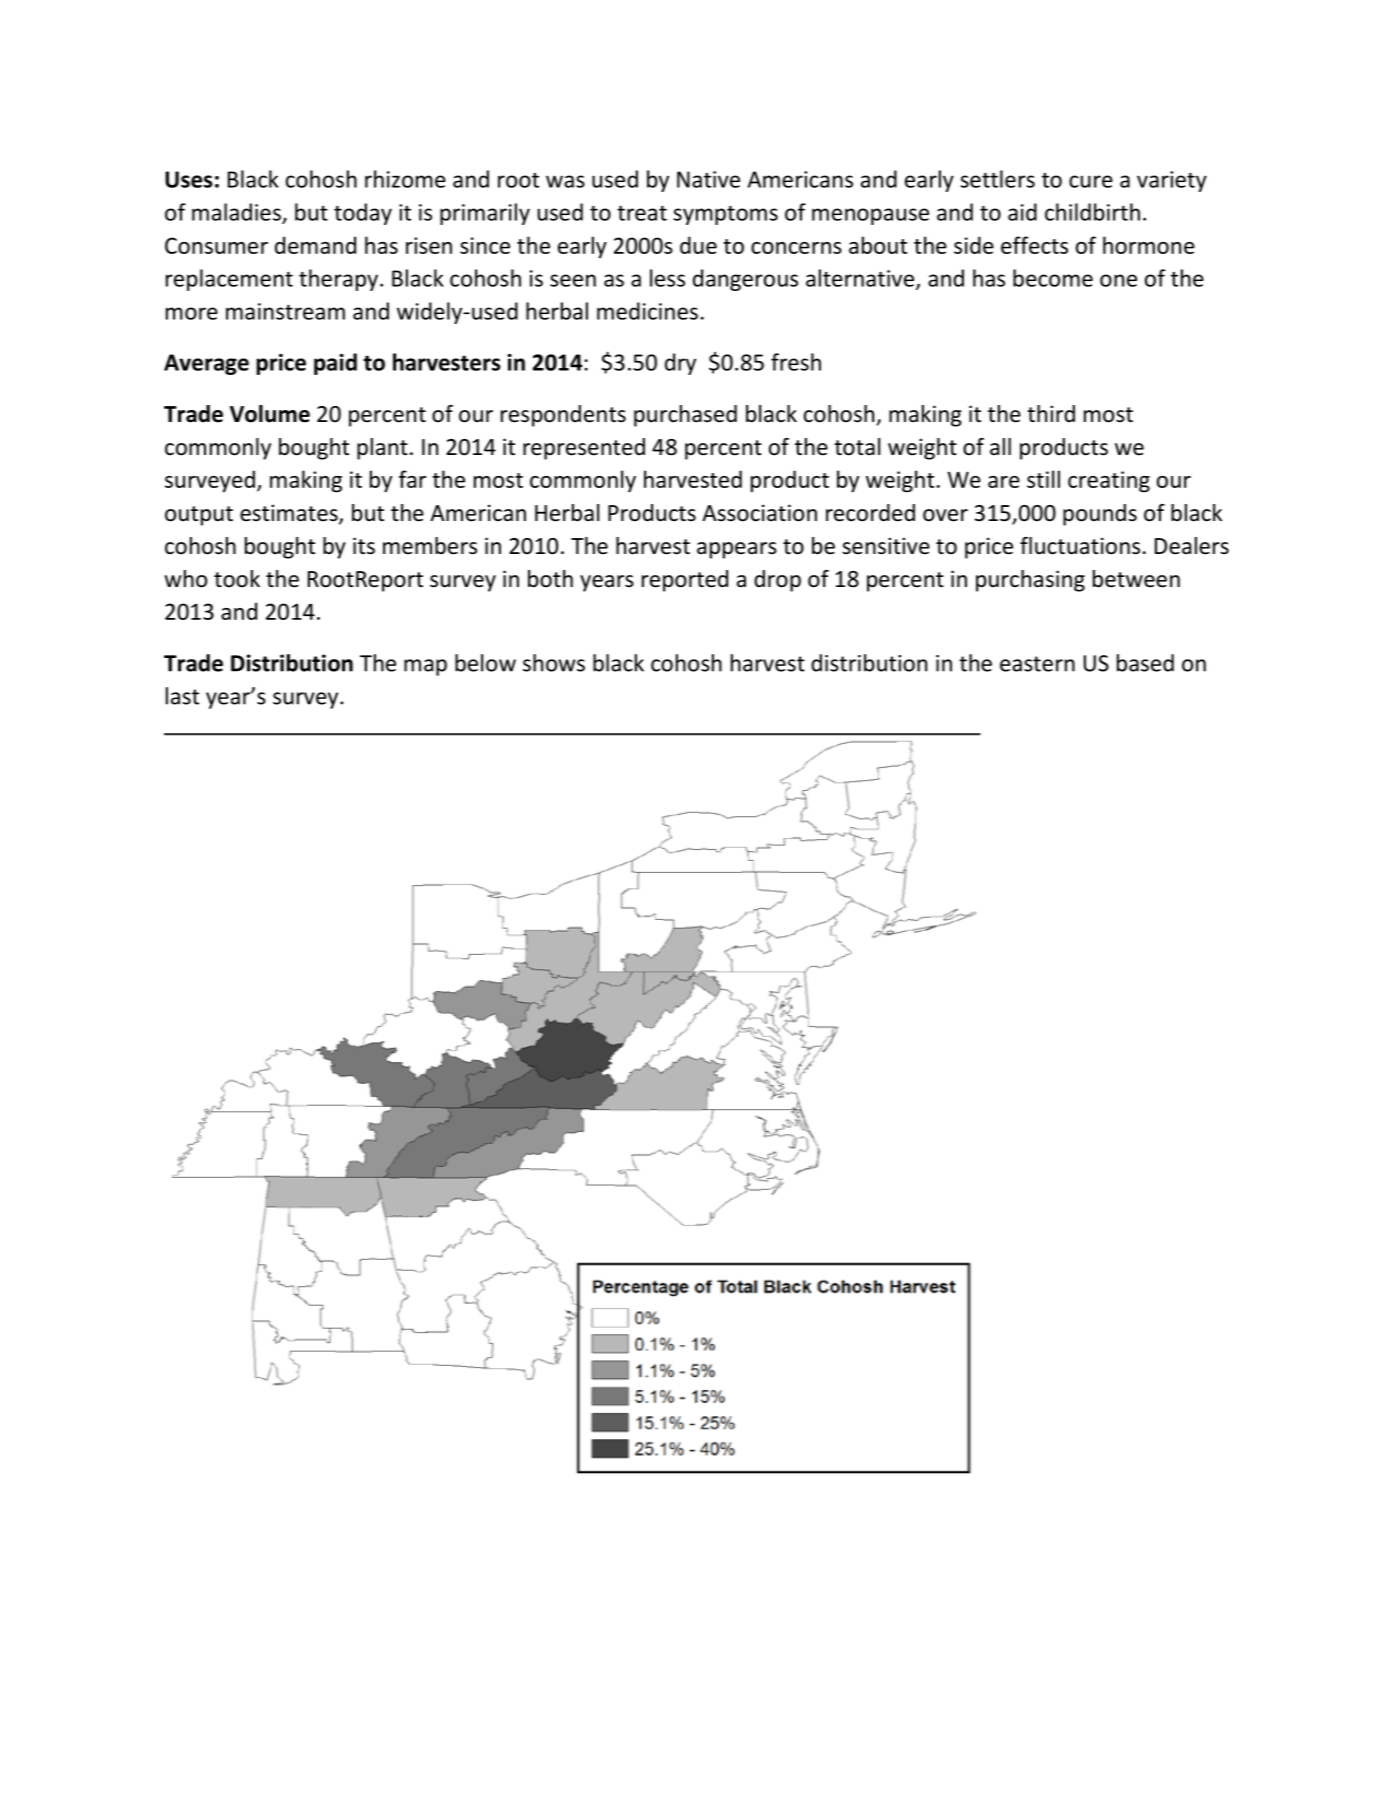 This screenshot has width=1394, height=1804. I want to click on maladies, so click(236, 212).
